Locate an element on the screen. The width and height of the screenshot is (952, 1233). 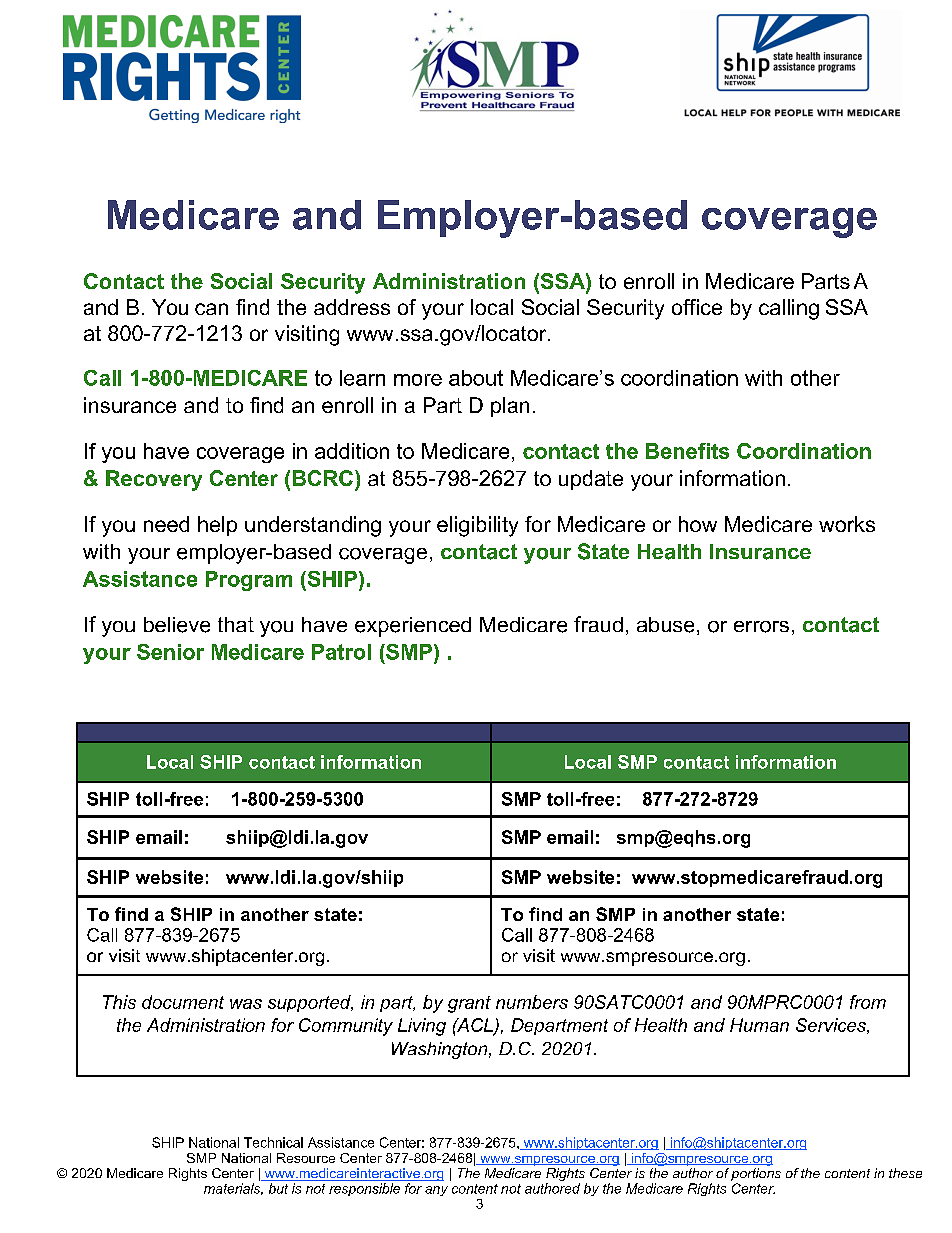
can is located at coordinates (211, 309).
